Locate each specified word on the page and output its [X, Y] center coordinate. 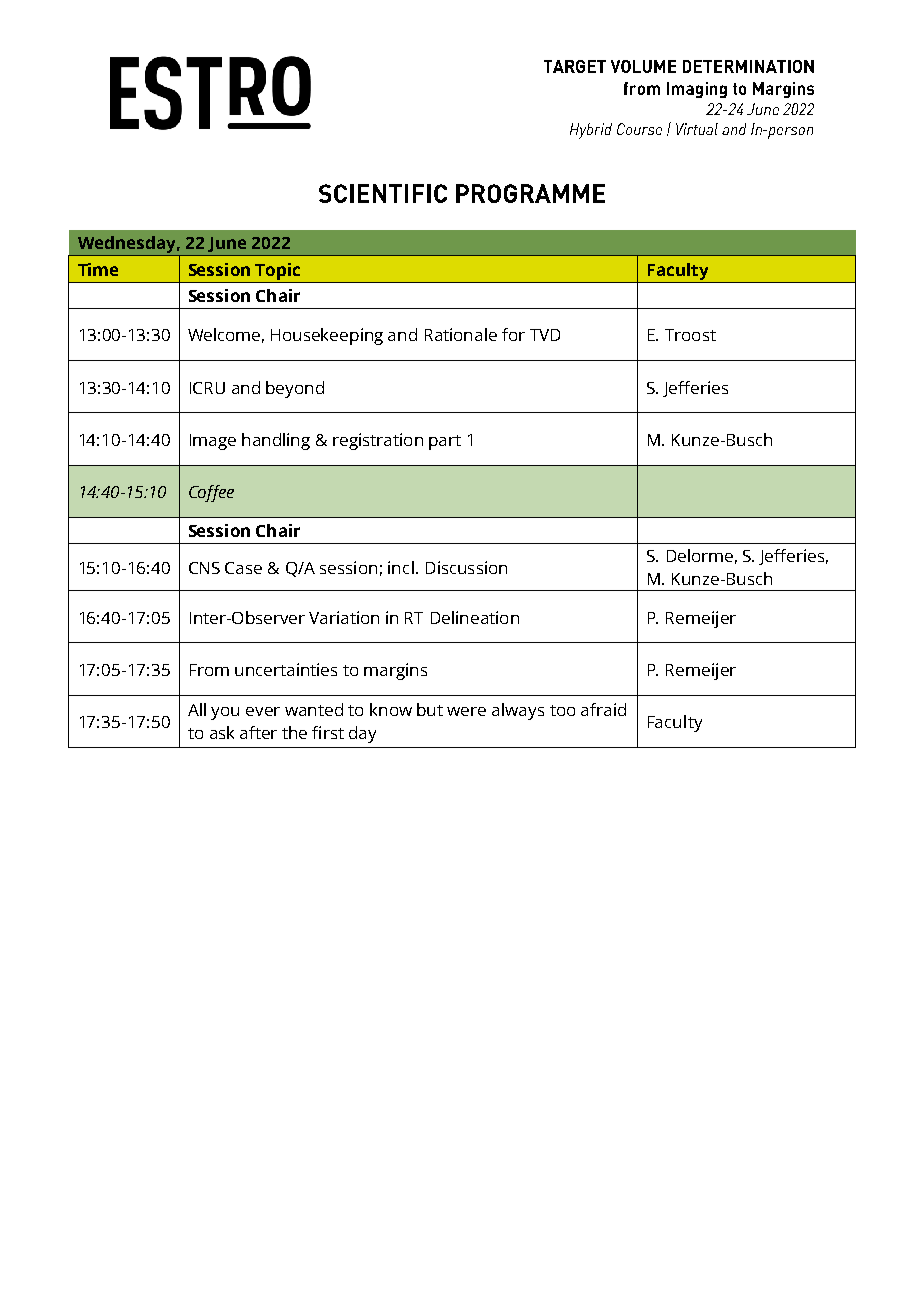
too [562, 710]
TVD [545, 335]
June [227, 244]
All [197, 709]
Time [98, 269]
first [328, 732]
